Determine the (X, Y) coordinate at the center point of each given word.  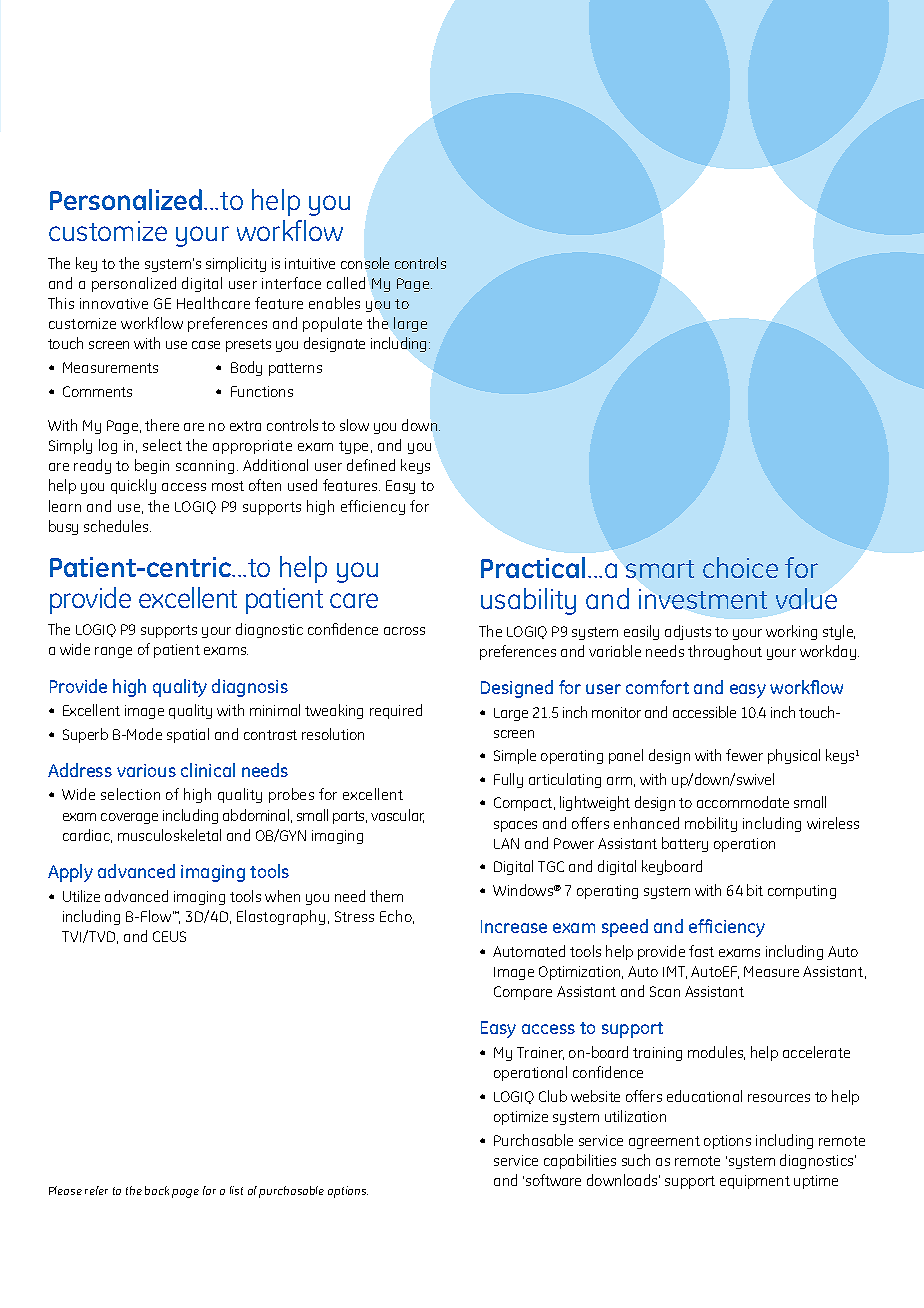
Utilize (81, 896)
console (365, 263)
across (404, 631)
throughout (725, 652)
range (113, 652)
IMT (675, 972)
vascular (397, 816)
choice (740, 567)
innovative (114, 303)
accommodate (743, 802)
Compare (523, 993)
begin (152, 466)
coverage (129, 818)
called (346, 283)
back (157, 1190)
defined (371, 465)
